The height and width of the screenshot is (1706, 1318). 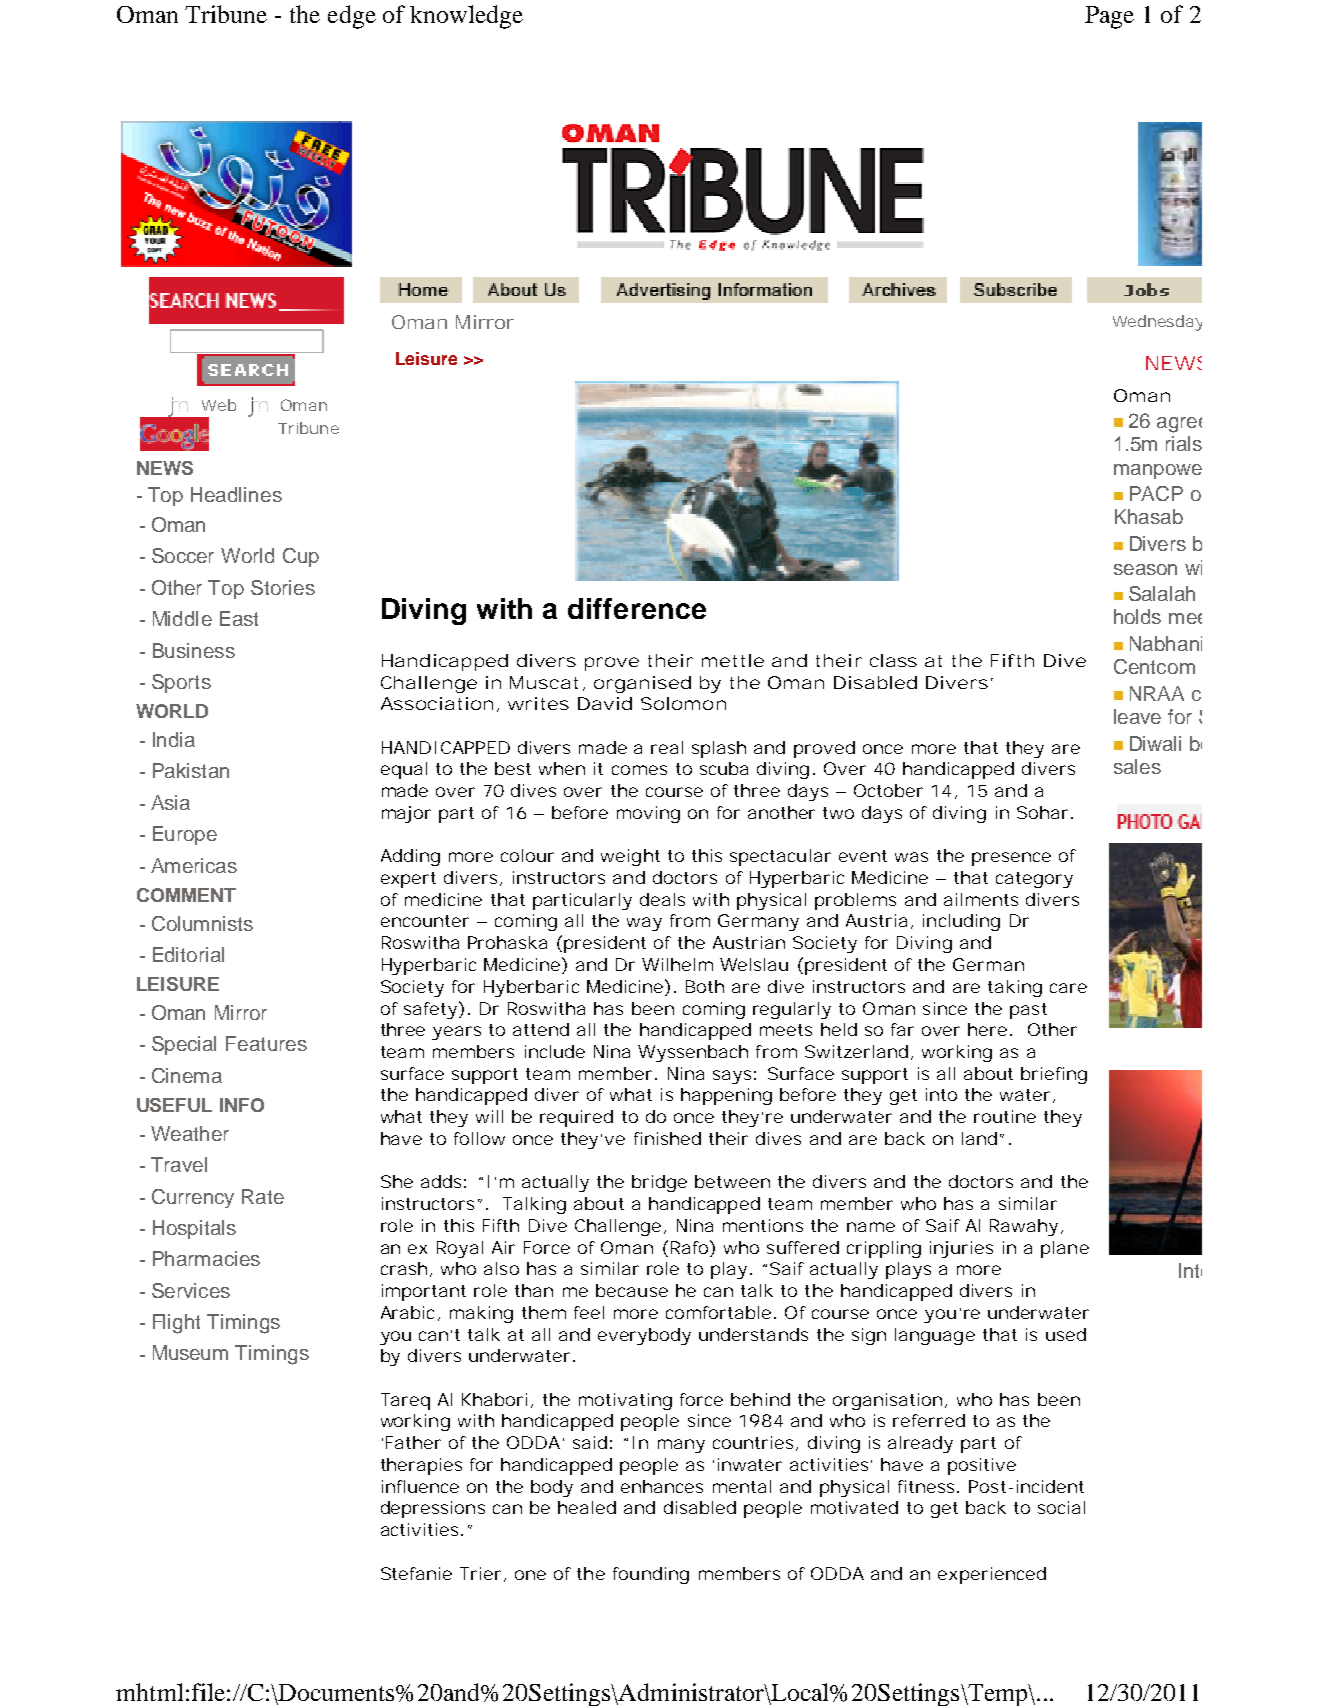 I want to click on social, so click(x=1061, y=1507).
